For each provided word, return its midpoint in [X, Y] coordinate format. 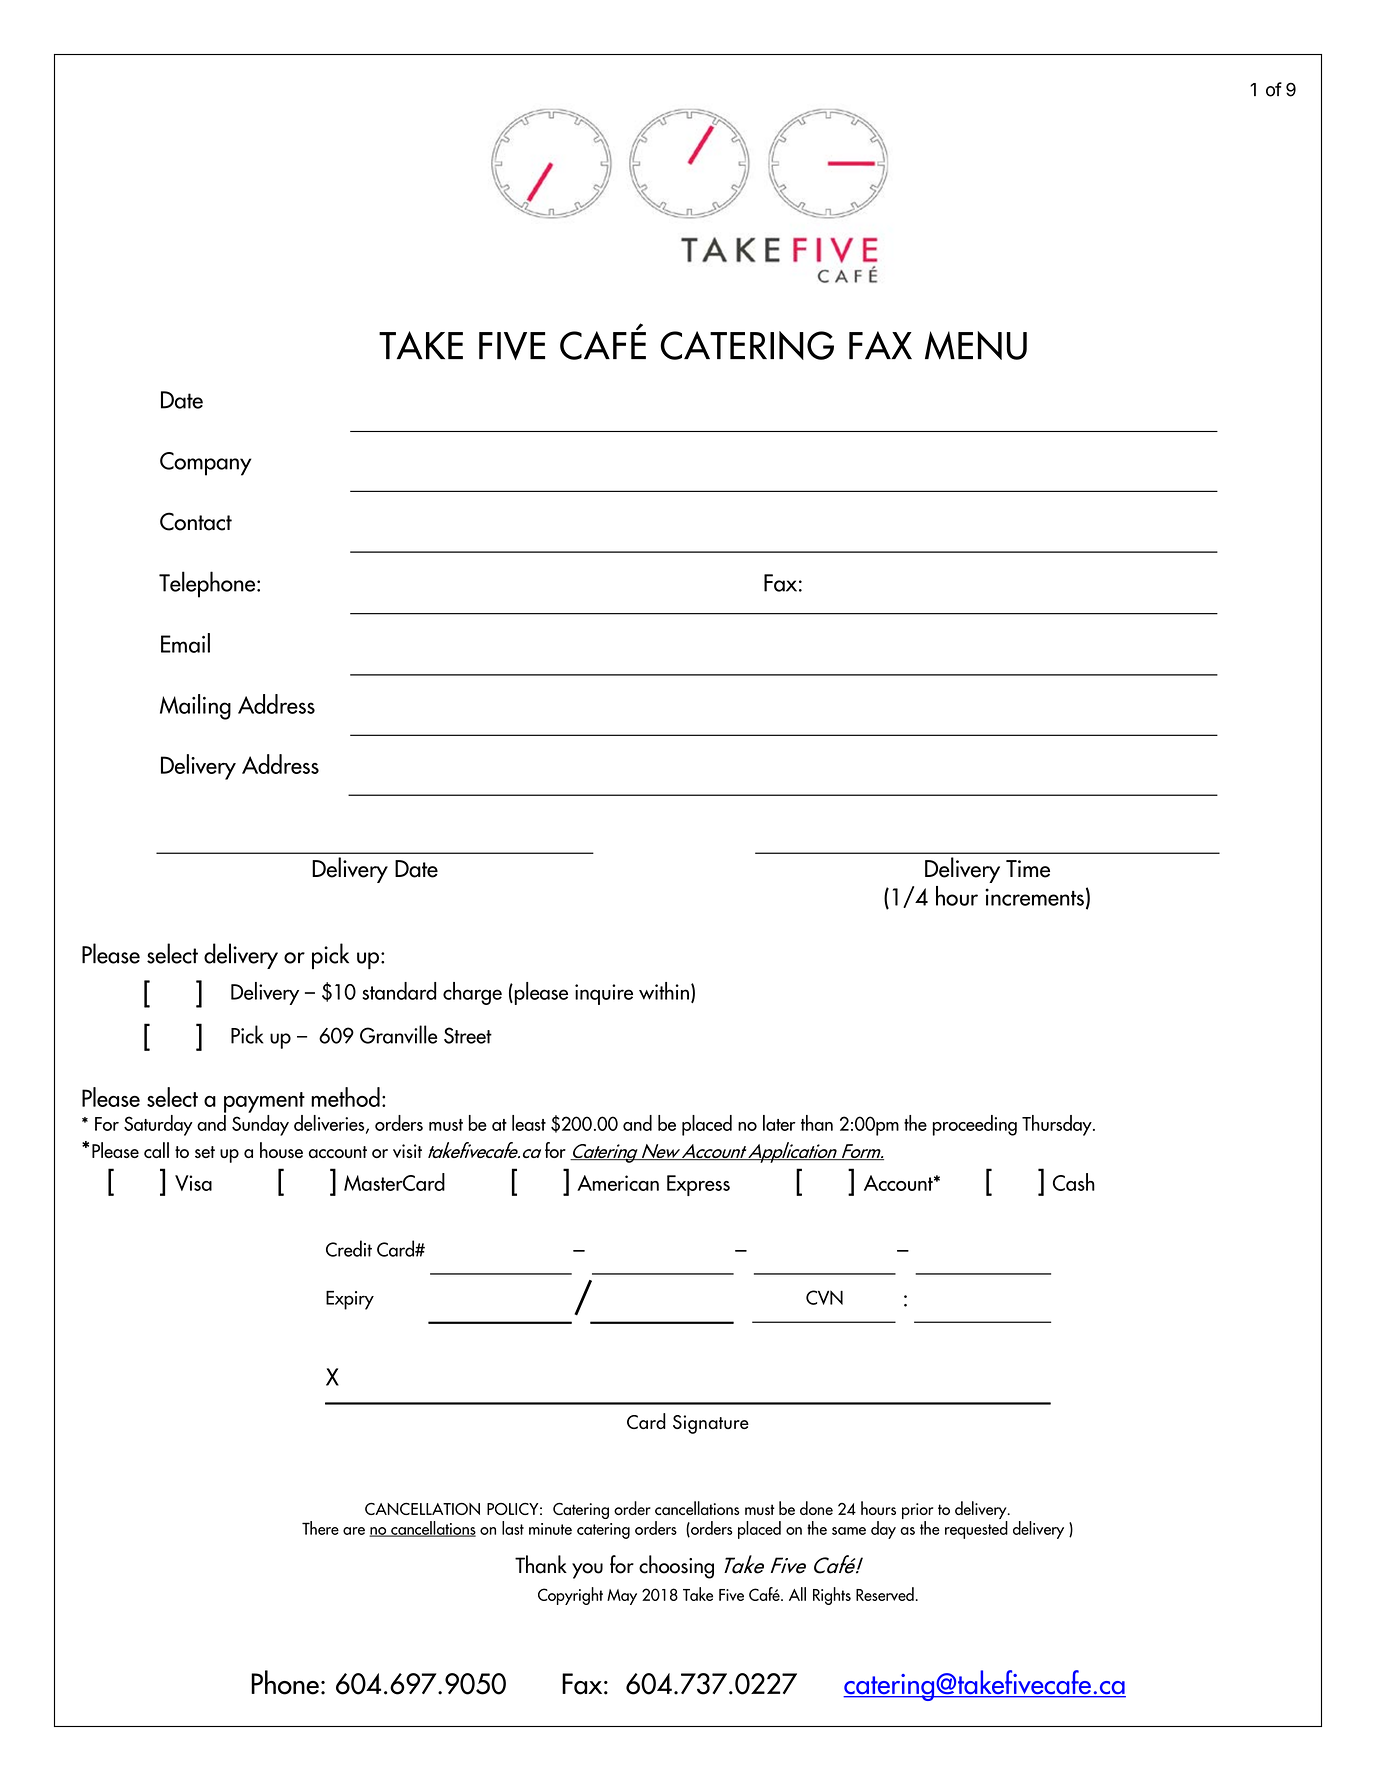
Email [185, 643]
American [618, 1183]
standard [399, 991]
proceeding [975, 1125]
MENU [976, 345]
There [320, 1528]
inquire [604, 994]
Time [1028, 869]
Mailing [195, 707]
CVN [824, 1297]
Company [206, 464]
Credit [349, 1248]
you [587, 1571]
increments [1034, 897]
